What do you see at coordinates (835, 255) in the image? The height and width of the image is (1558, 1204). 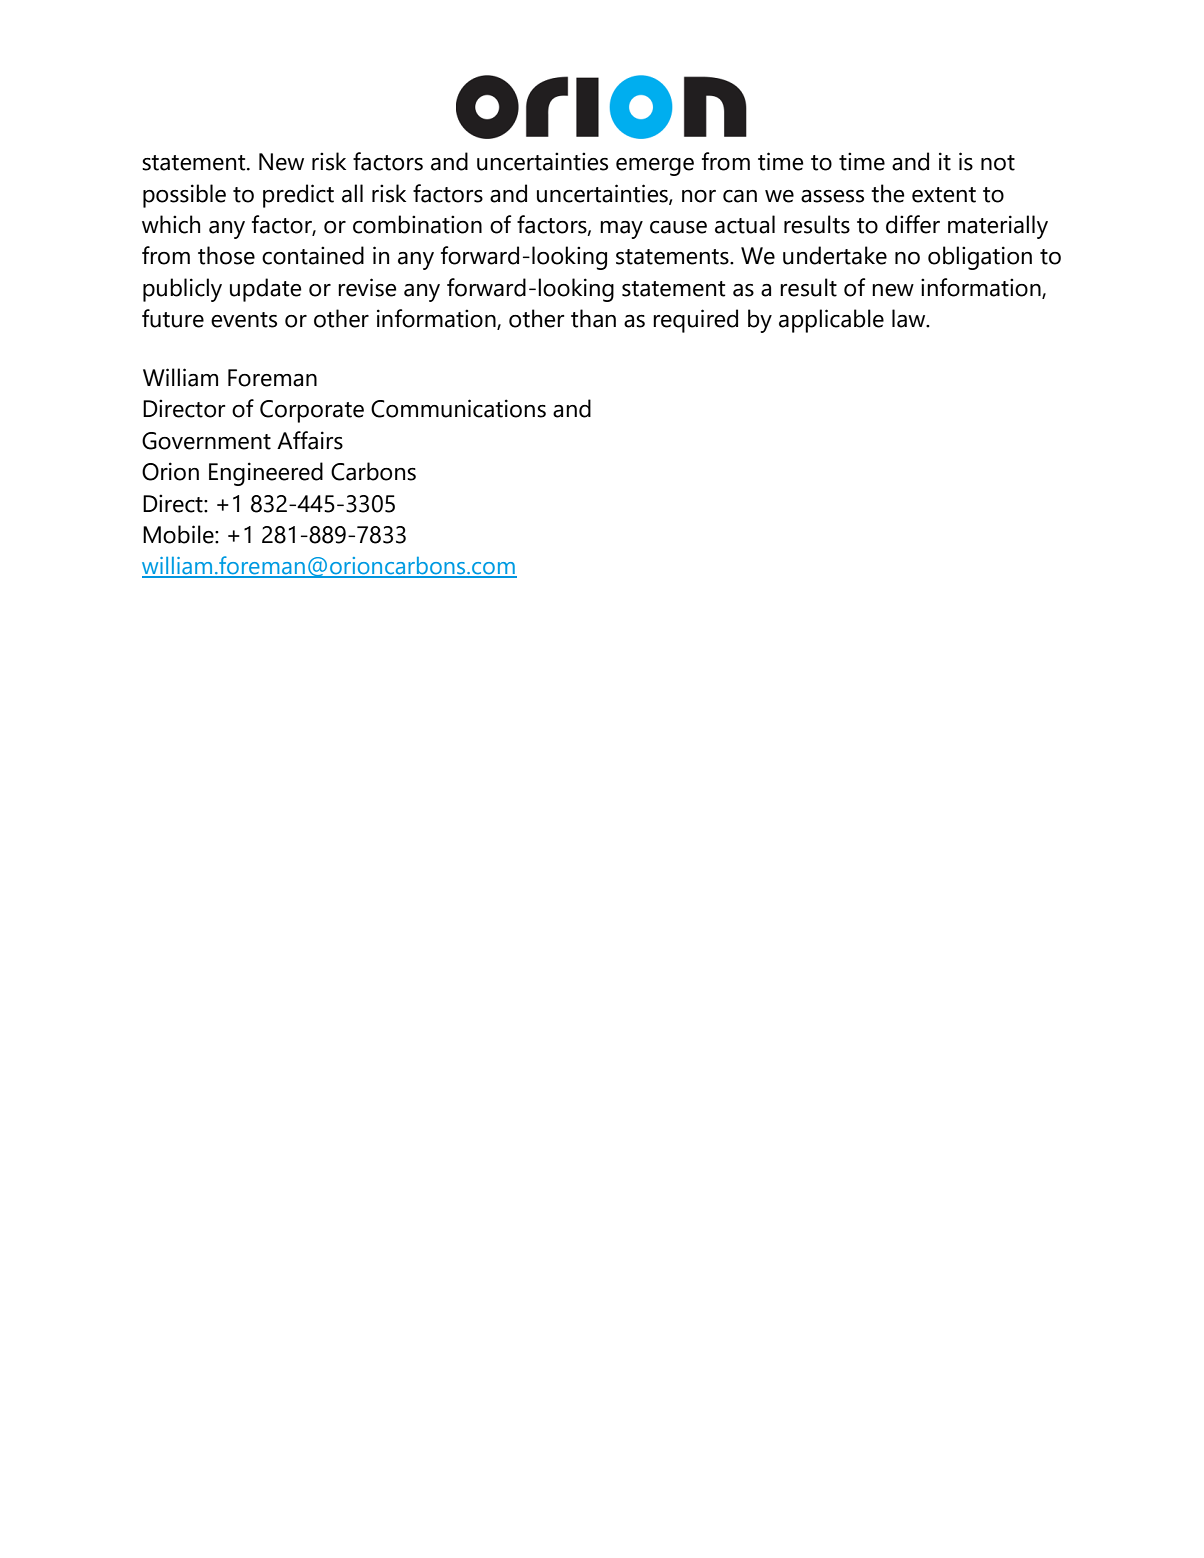 I see `undertake` at bounding box center [835, 255].
